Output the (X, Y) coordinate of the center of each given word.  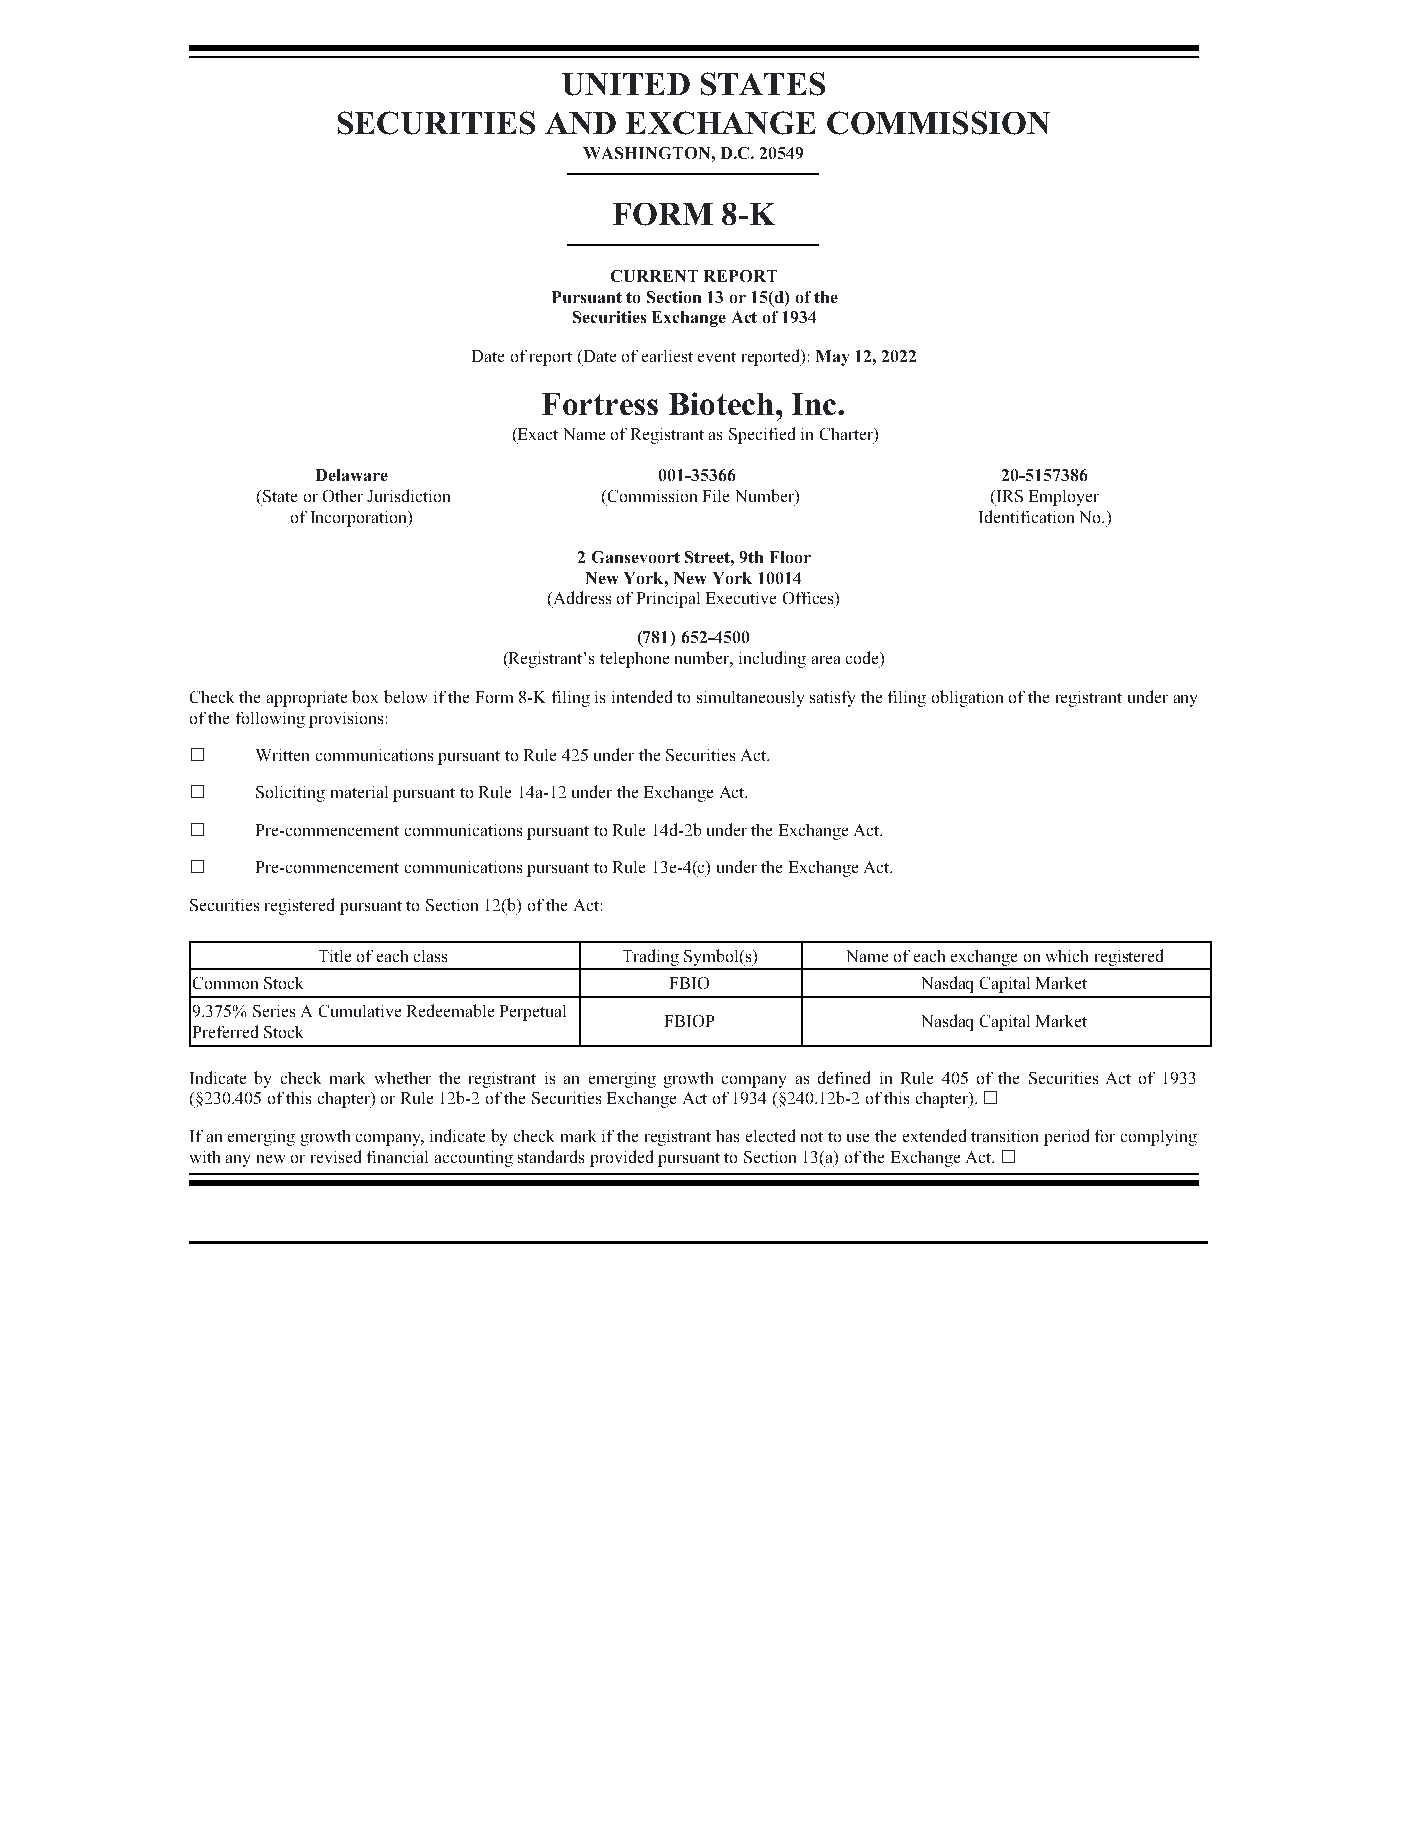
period (1066, 1137)
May (832, 358)
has (727, 1136)
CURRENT (654, 276)
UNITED (626, 84)
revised (336, 1156)
